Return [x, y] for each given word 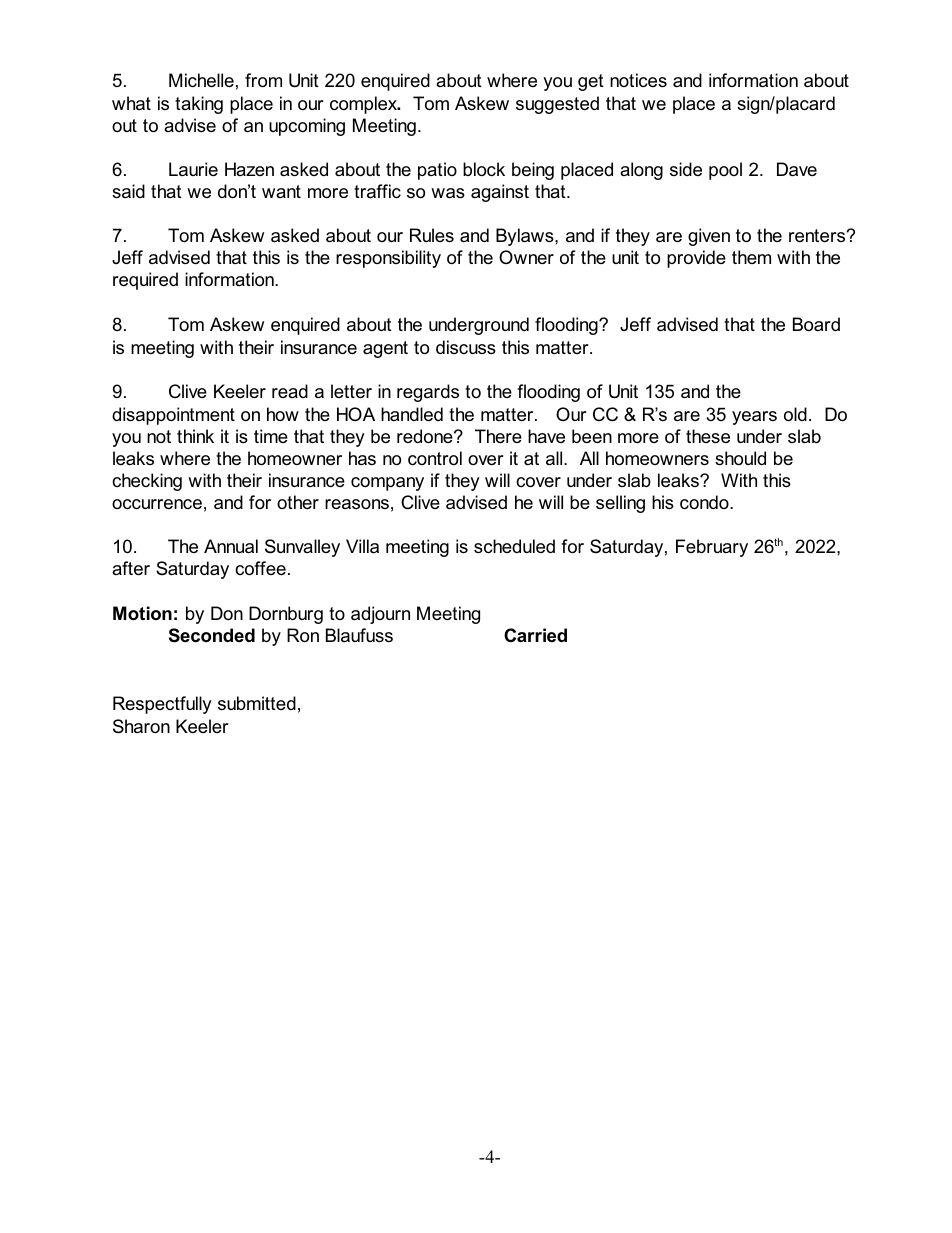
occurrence [157, 504]
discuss [466, 347]
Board [816, 324]
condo [705, 502]
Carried [535, 635]
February [712, 548]
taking [199, 105]
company [387, 484]
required [145, 281]
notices [638, 80]
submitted [257, 703]
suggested [557, 105]
